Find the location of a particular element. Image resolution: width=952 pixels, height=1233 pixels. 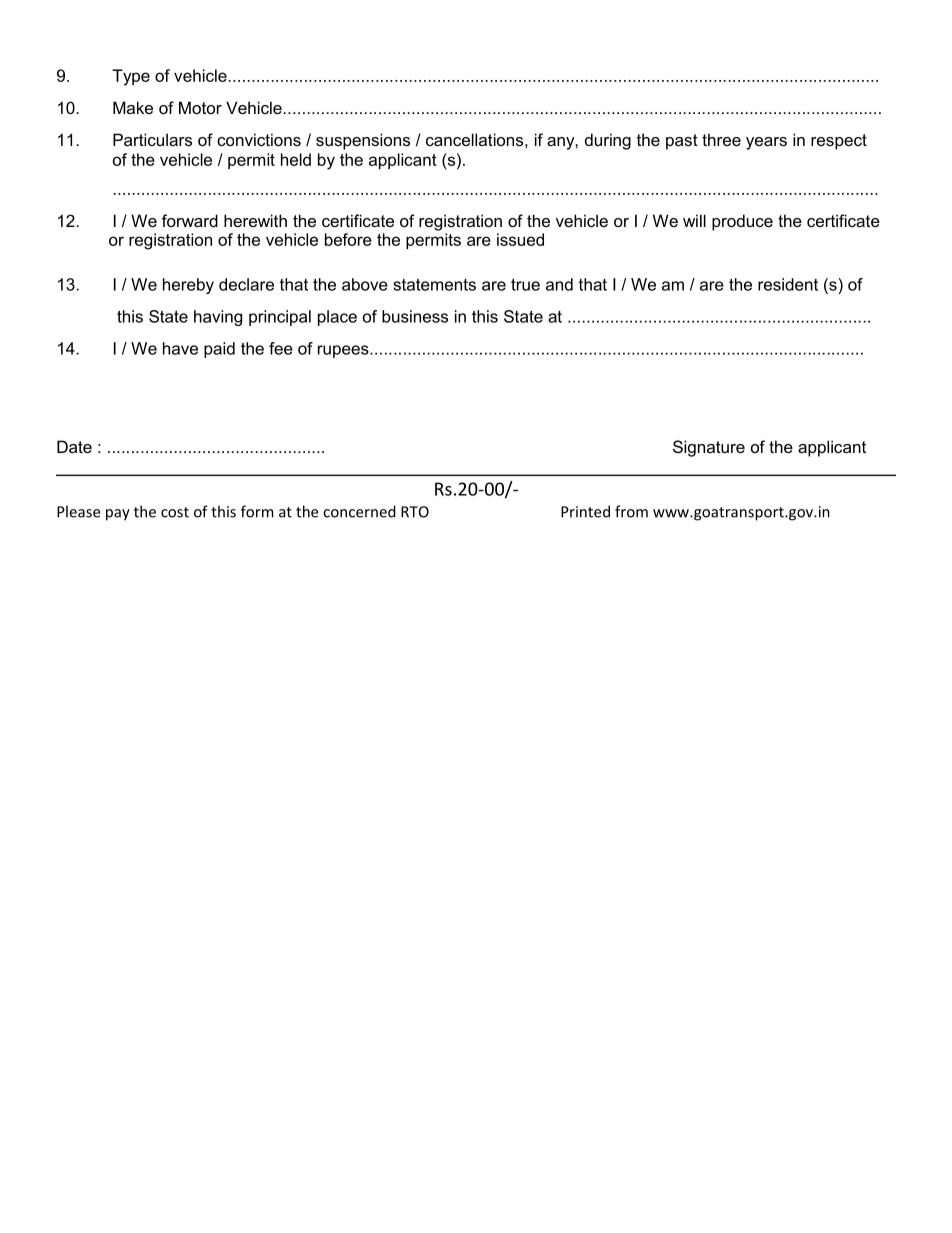

three is located at coordinates (721, 139).
